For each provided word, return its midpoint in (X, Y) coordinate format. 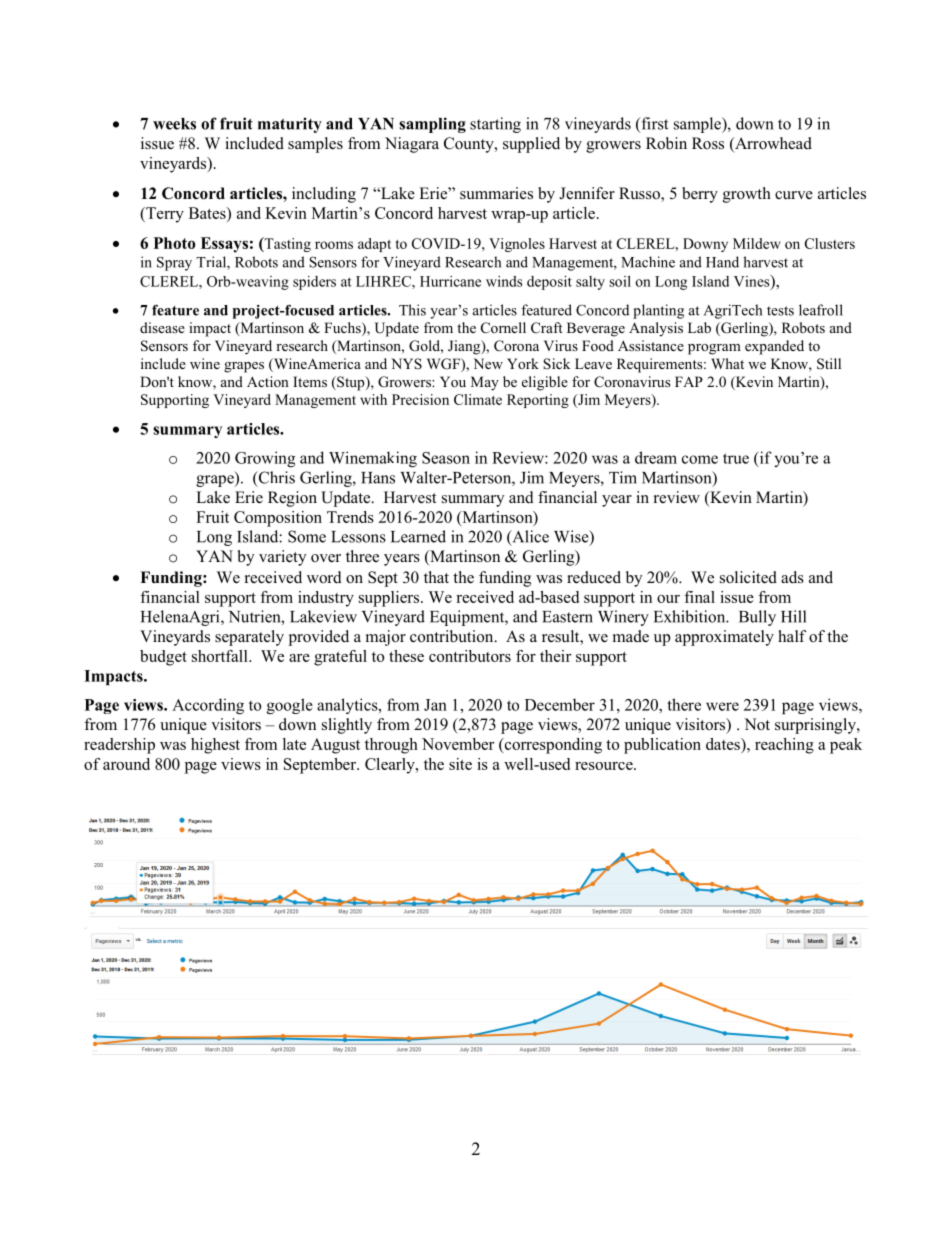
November (458, 744)
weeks (174, 124)
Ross (708, 143)
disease (162, 327)
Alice (529, 537)
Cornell (503, 328)
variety (282, 558)
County (470, 145)
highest (215, 746)
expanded (774, 347)
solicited (748, 577)
